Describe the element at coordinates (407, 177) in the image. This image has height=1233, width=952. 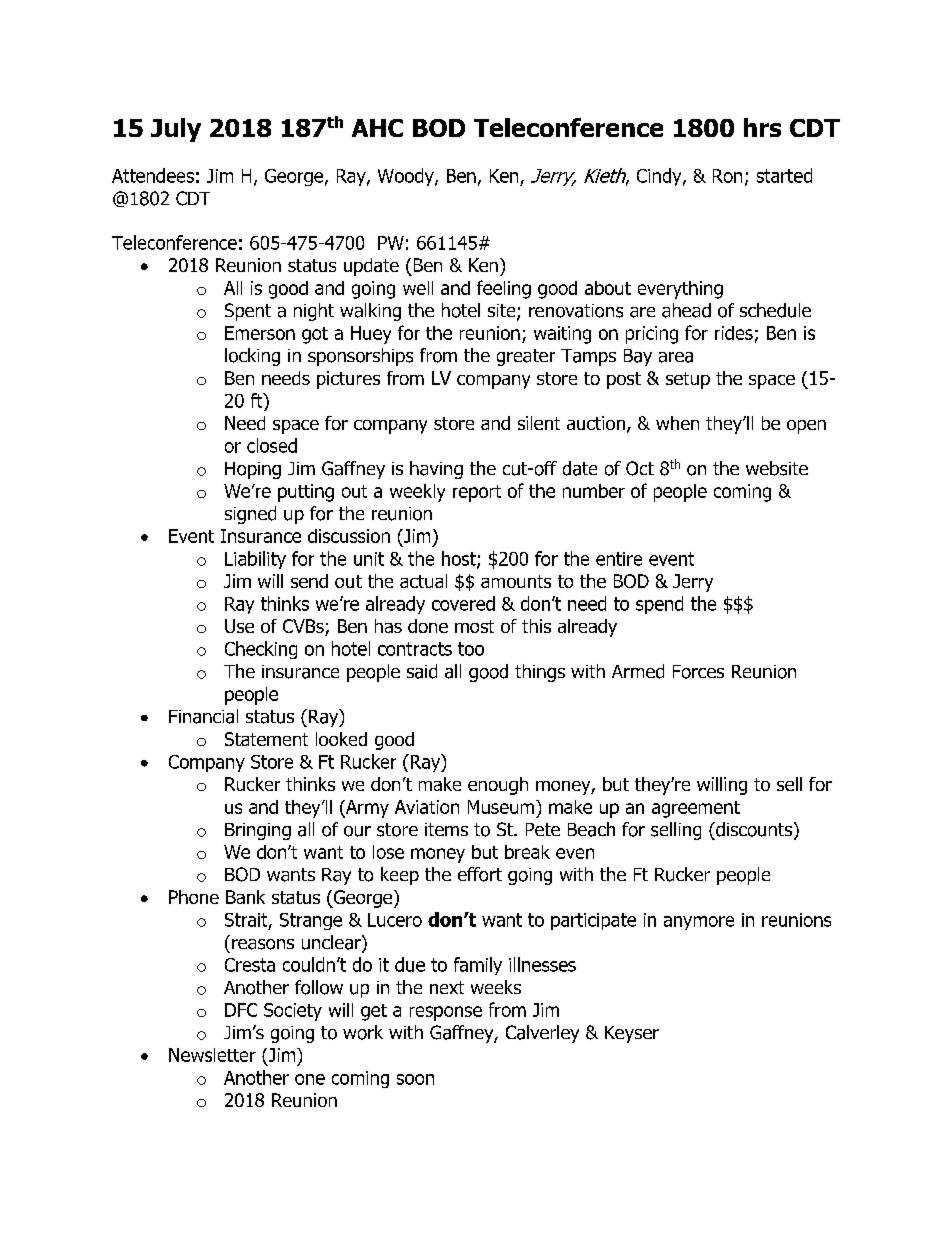
I see `Woody` at that location.
